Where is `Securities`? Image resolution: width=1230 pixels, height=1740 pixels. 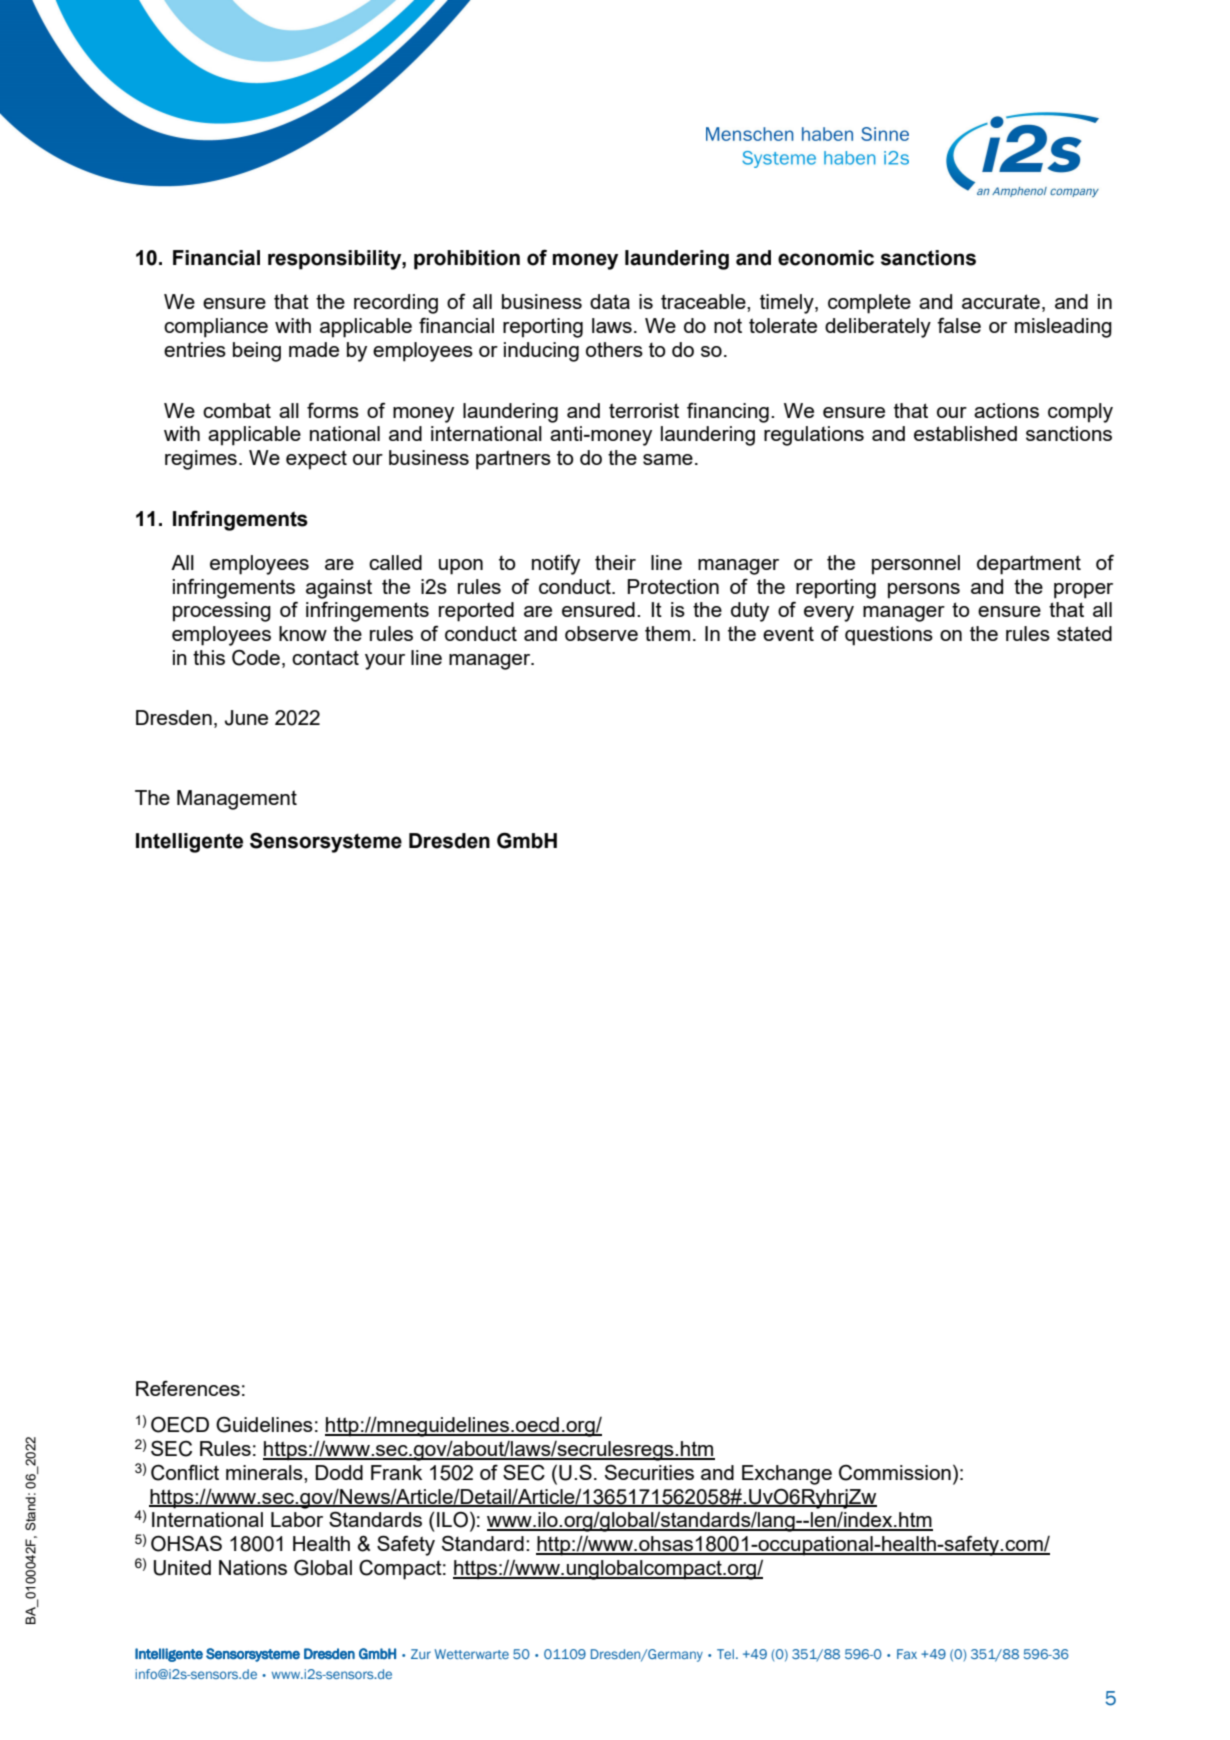
Securities is located at coordinates (649, 1472).
